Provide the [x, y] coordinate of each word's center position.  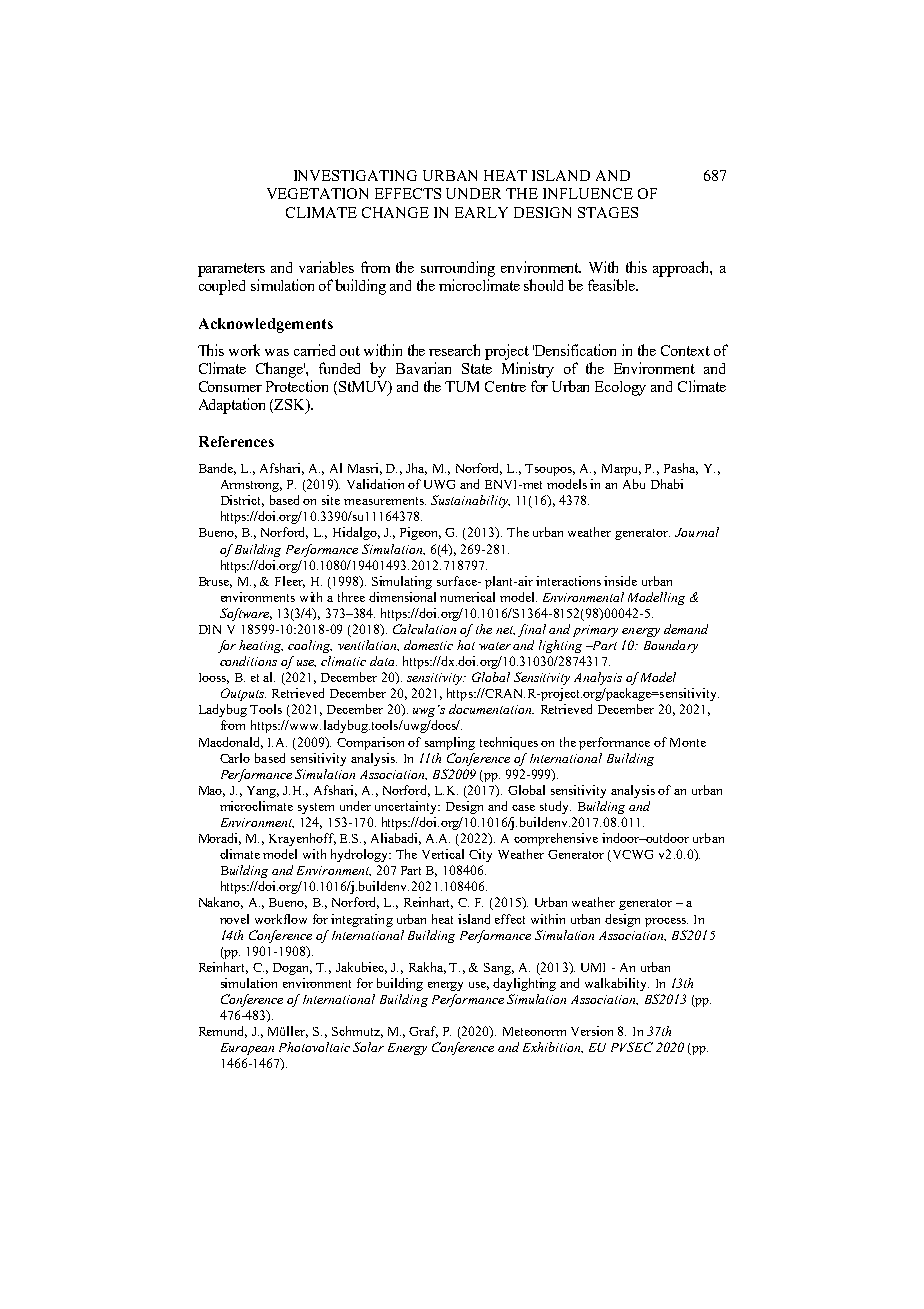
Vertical [443, 854]
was [277, 352]
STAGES [608, 212]
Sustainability [470, 501]
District [242, 501]
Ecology [620, 388]
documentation [491, 709]
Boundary [671, 646]
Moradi [220, 839]
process [666, 922]
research [454, 350]
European [247, 1049]
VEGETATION [317, 193]
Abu [634, 484]
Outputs [243, 694]
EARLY [481, 212]
